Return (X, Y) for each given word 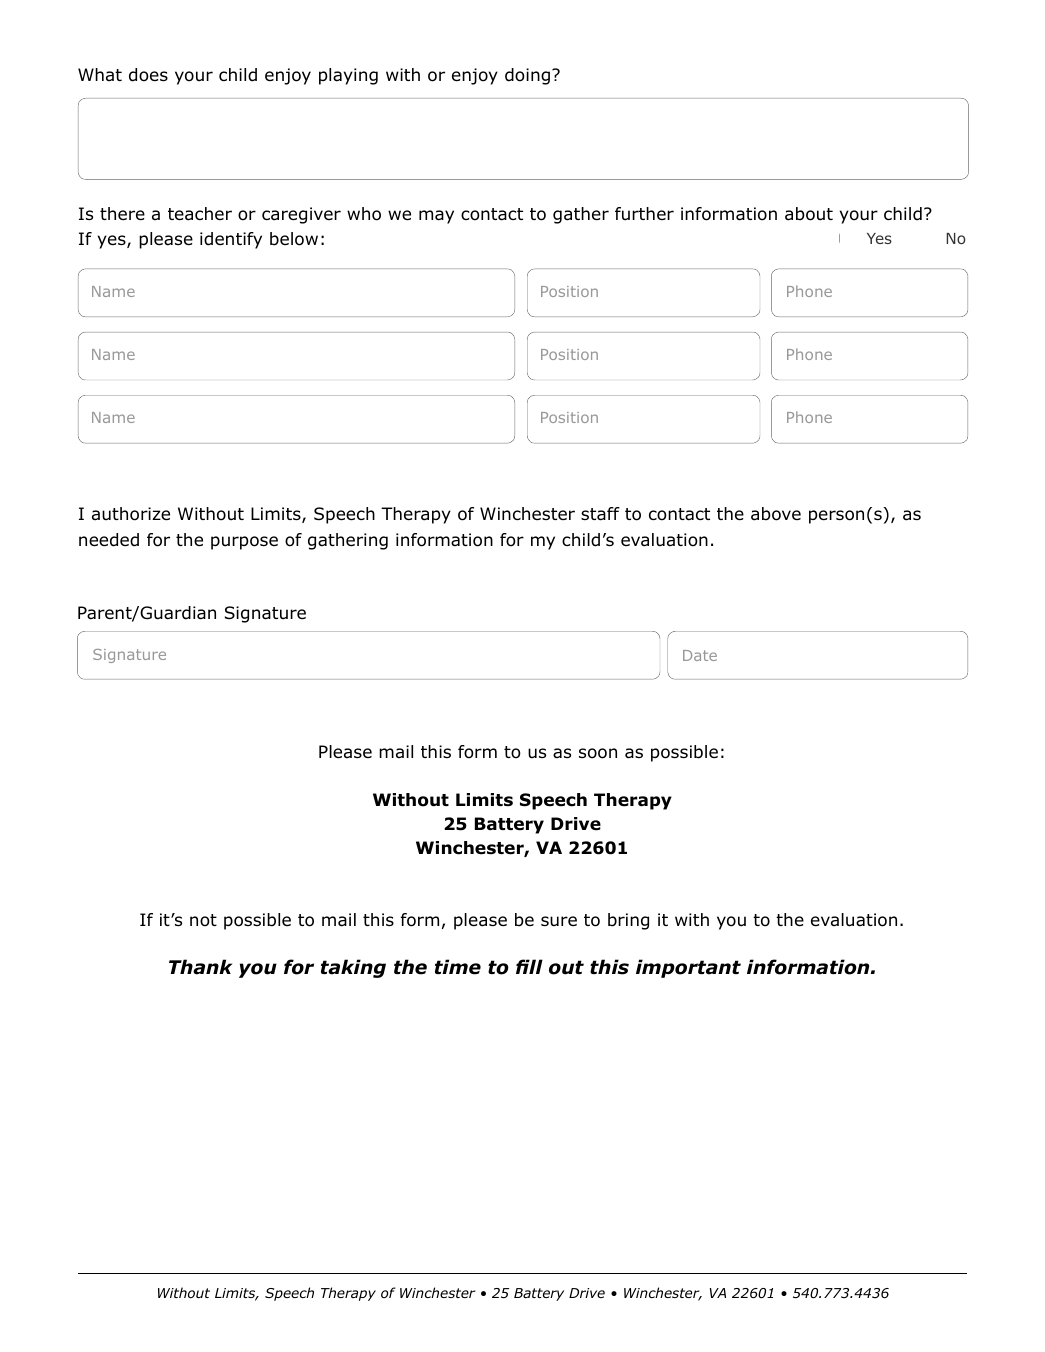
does (148, 75)
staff (600, 514)
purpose (244, 543)
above (776, 514)
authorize (131, 514)
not (203, 920)
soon (598, 753)
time (458, 967)
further (644, 214)
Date (700, 655)
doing (527, 76)
